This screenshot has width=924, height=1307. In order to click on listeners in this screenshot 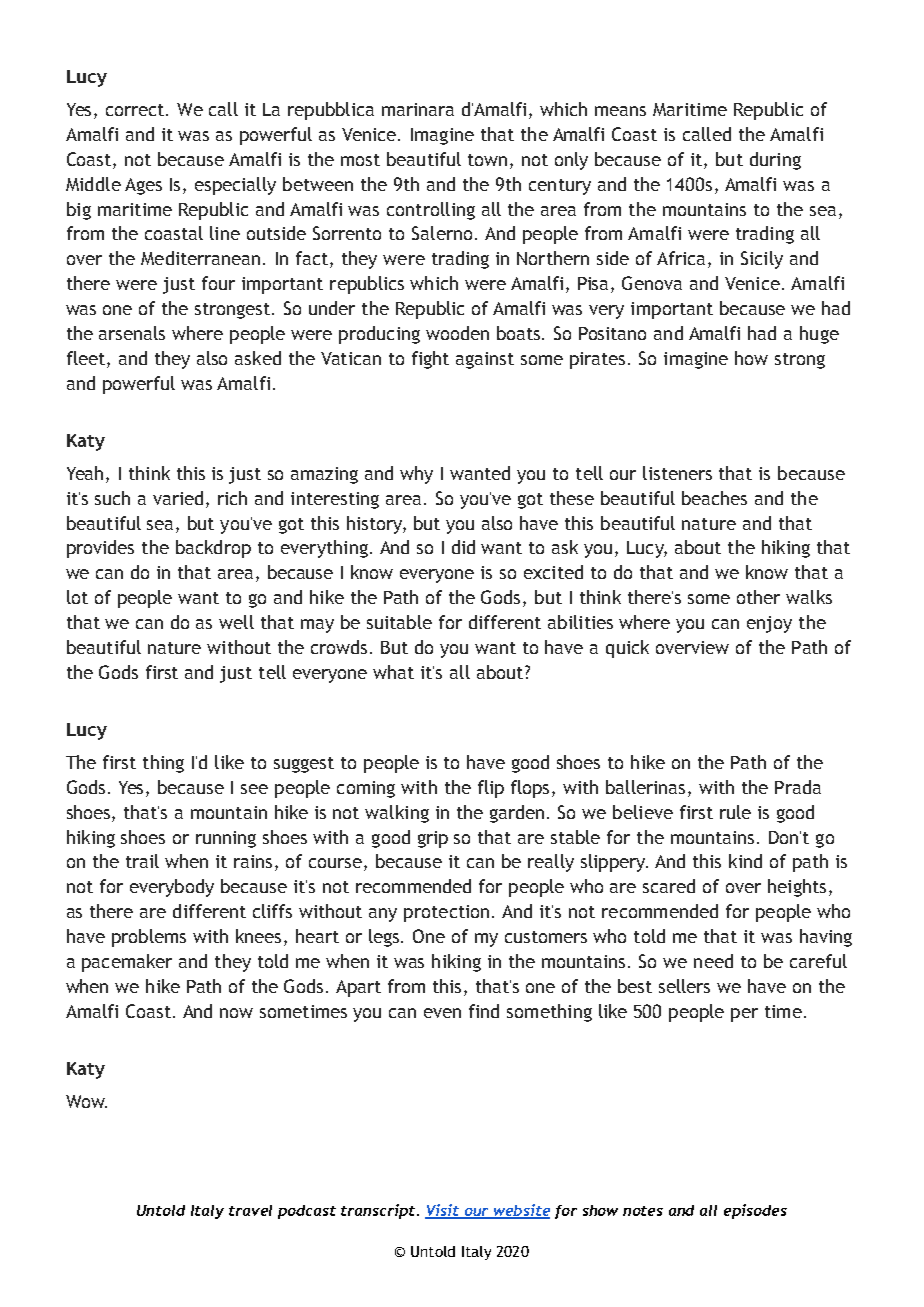, I will do `click(677, 473)`.
